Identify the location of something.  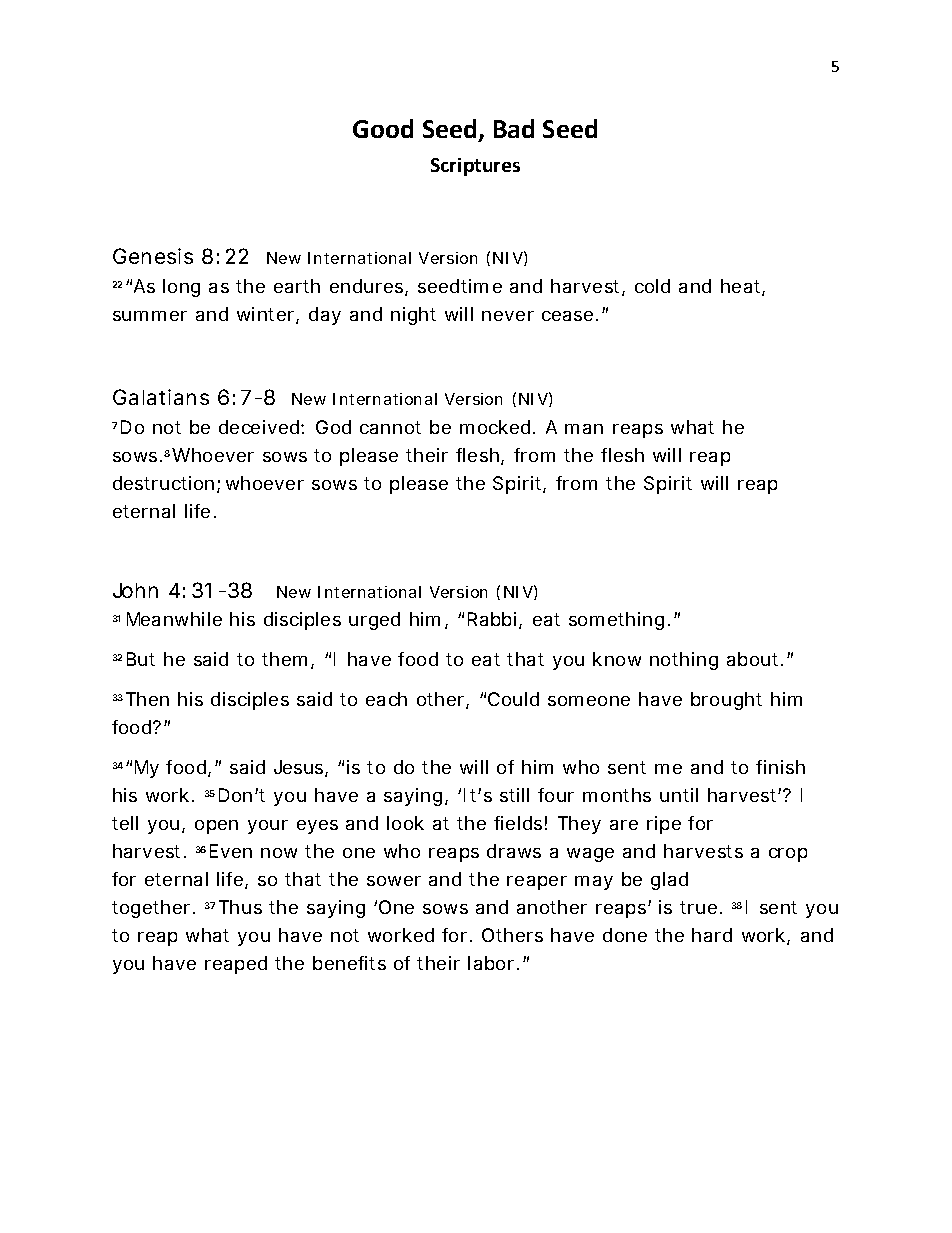
(616, 621).
